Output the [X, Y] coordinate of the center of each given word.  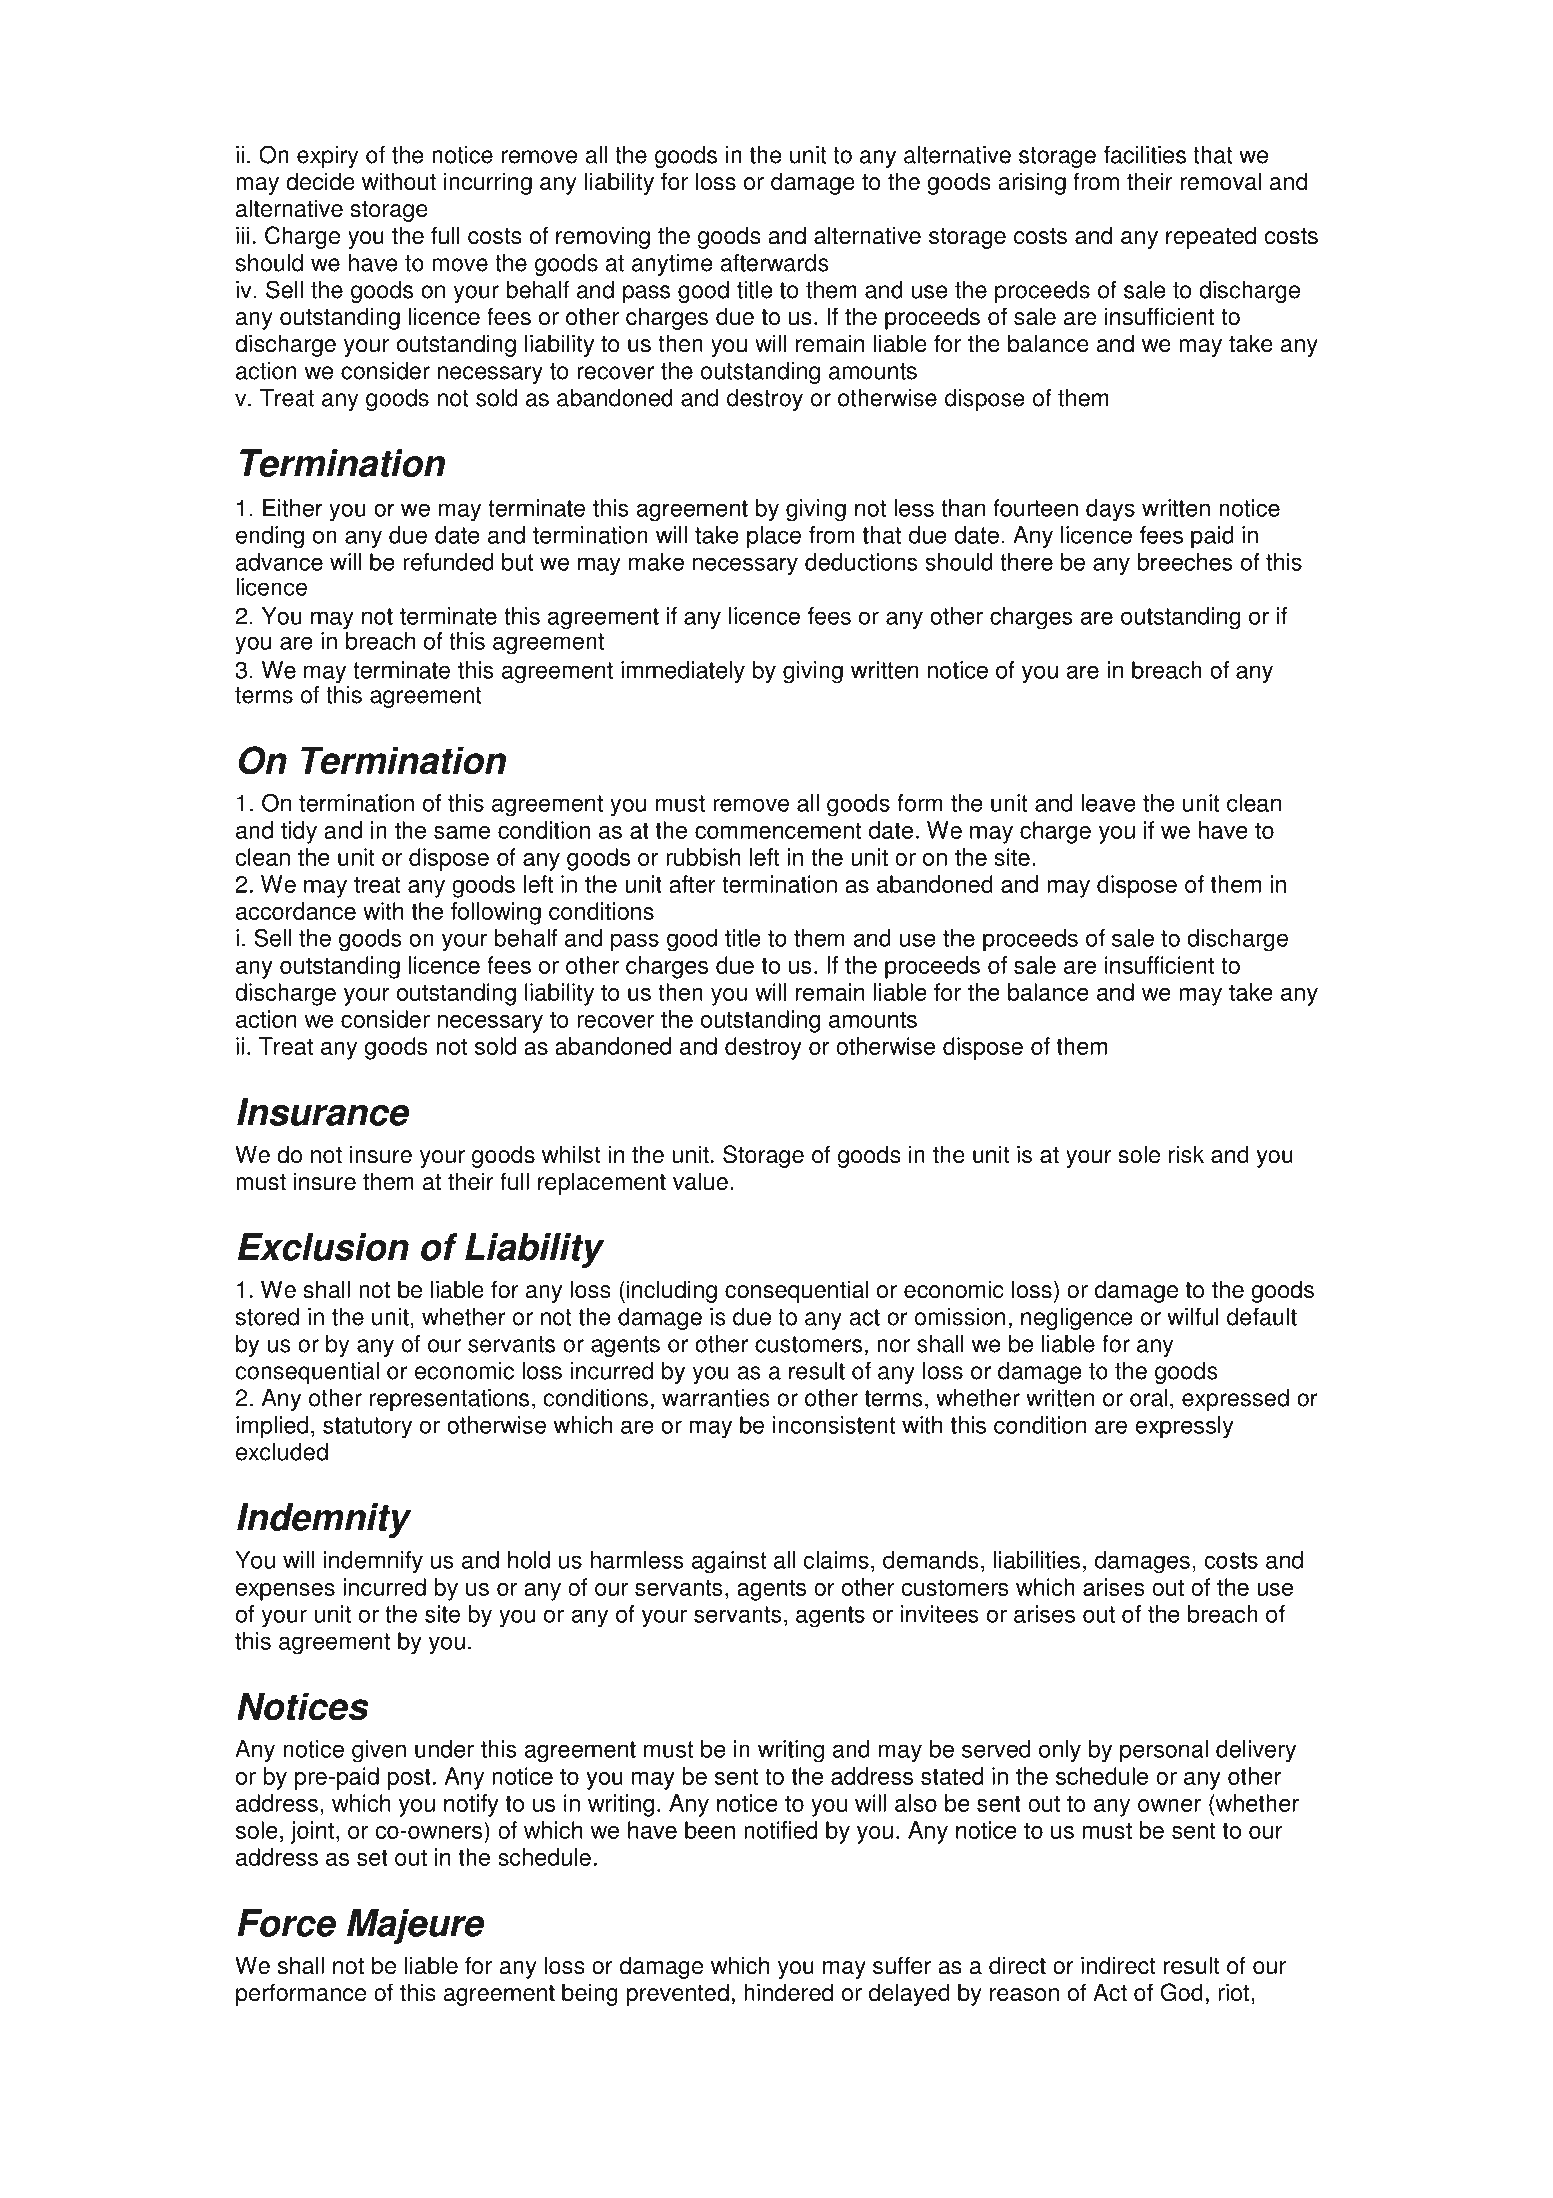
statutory [367, 1428]
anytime [672, 265]
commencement [778, 830]
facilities [1145, 155]
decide [320, 181]
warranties [716, 1398]
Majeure [415, 1926]
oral [1148, 1398]
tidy [299, 832]
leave [1108, 803]
